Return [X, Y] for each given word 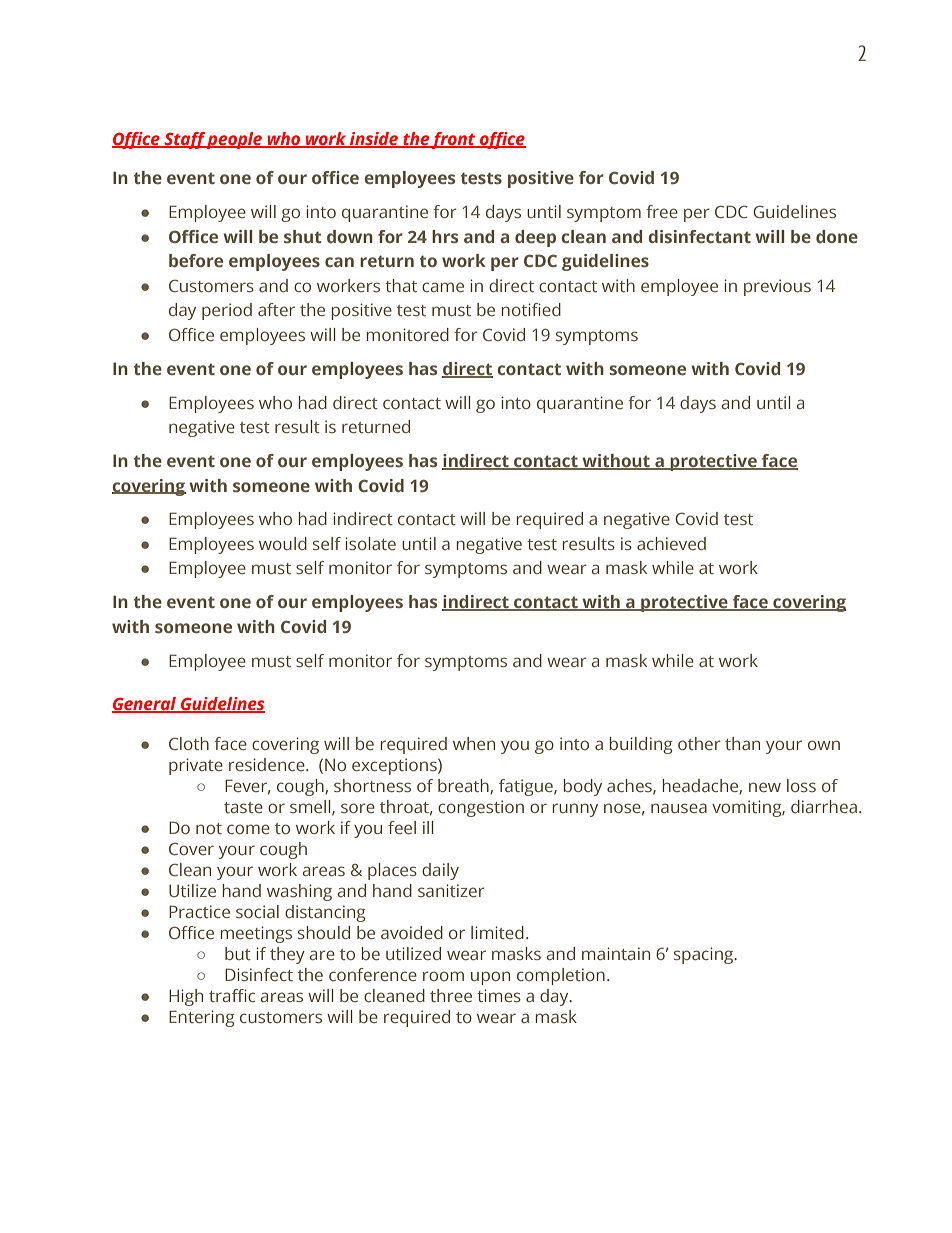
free [662, 211]
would [283, 543]
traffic [232, 995]
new [765, 787]
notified [531, 309]
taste [243, 807]
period [227, 311]
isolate [370, 543]
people [235, 140]
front [454, 140]
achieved [671, 543]
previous [777, 287]
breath [464, 786]
